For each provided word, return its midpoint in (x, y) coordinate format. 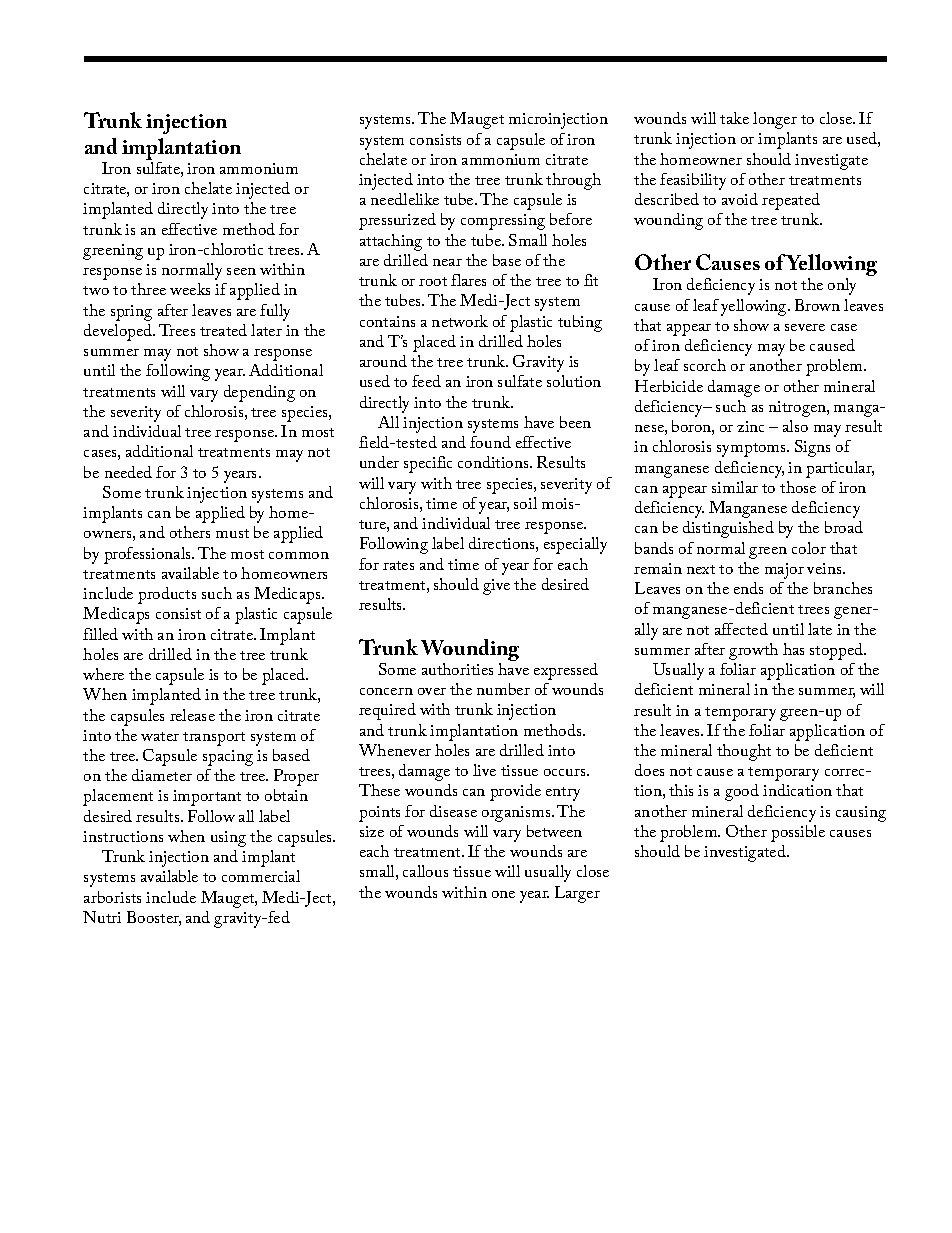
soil (525, 503)
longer (775, 120)
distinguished (728, 529)
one (503, 894)
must (232, 533)
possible (798, 833)
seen (241, 271)
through (573, 181)
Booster (154, 918)
